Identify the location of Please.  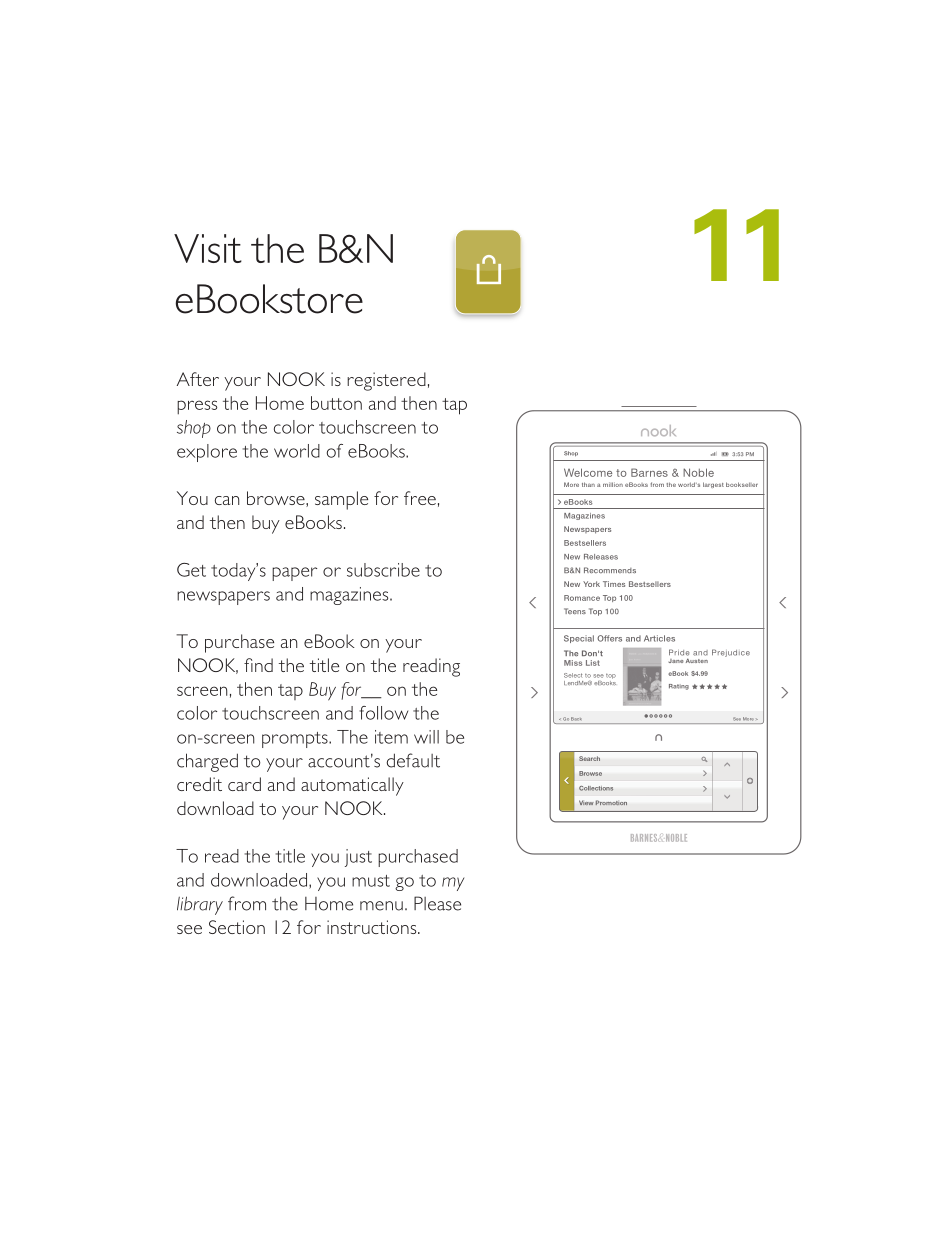
(437, 903).
